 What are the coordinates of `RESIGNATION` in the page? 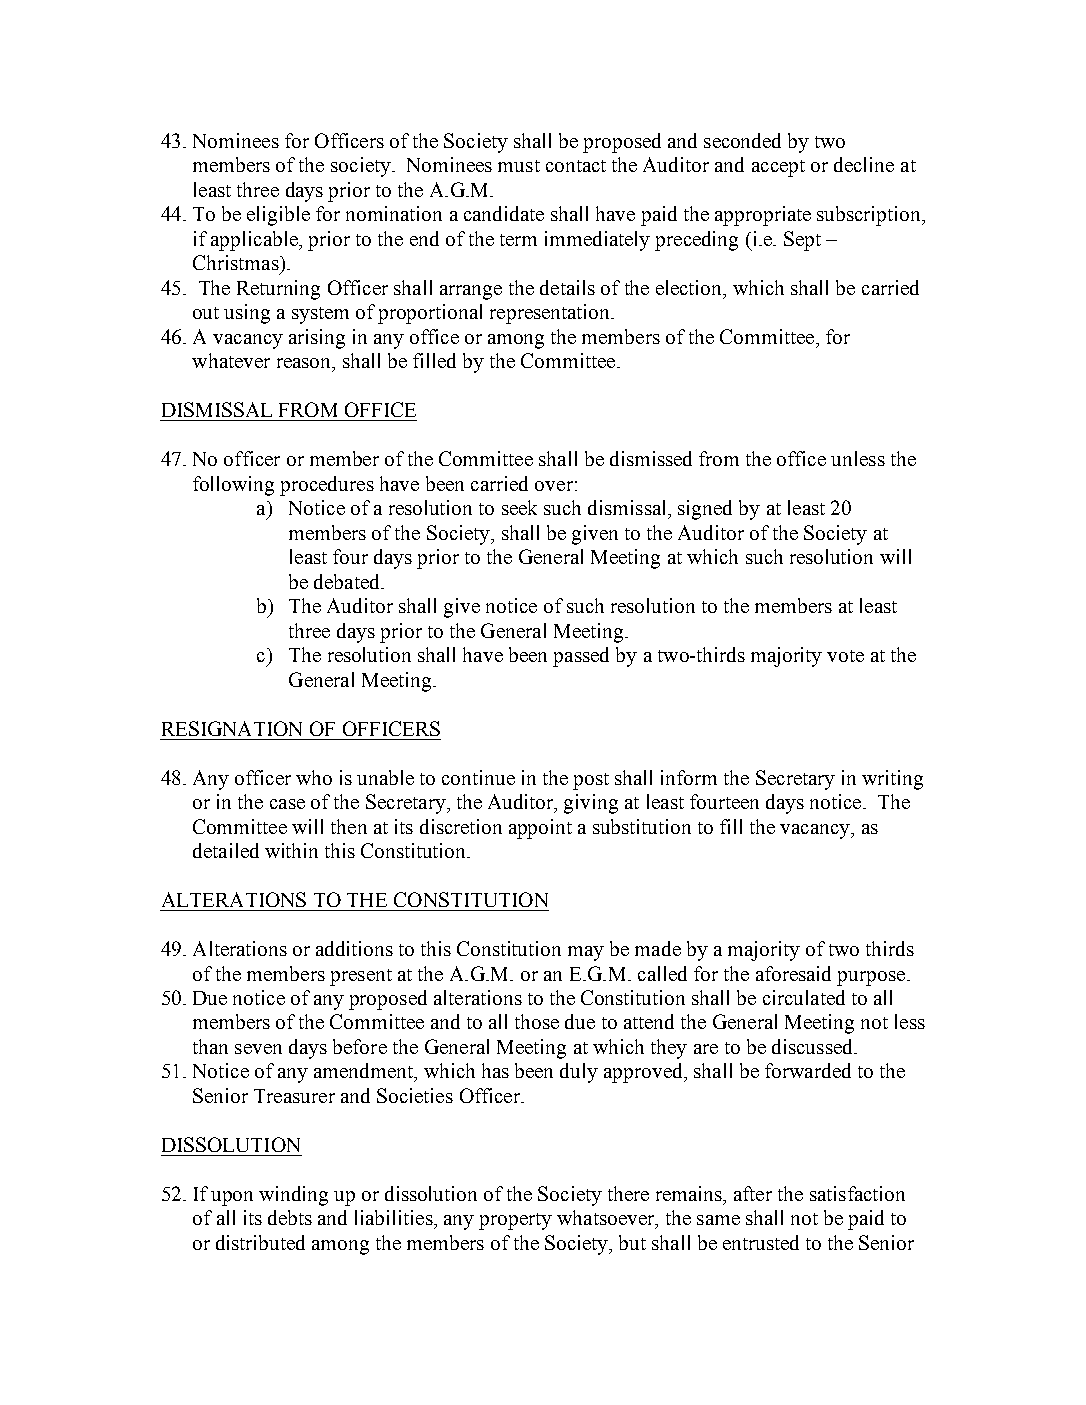 It's located at (232, 728).
